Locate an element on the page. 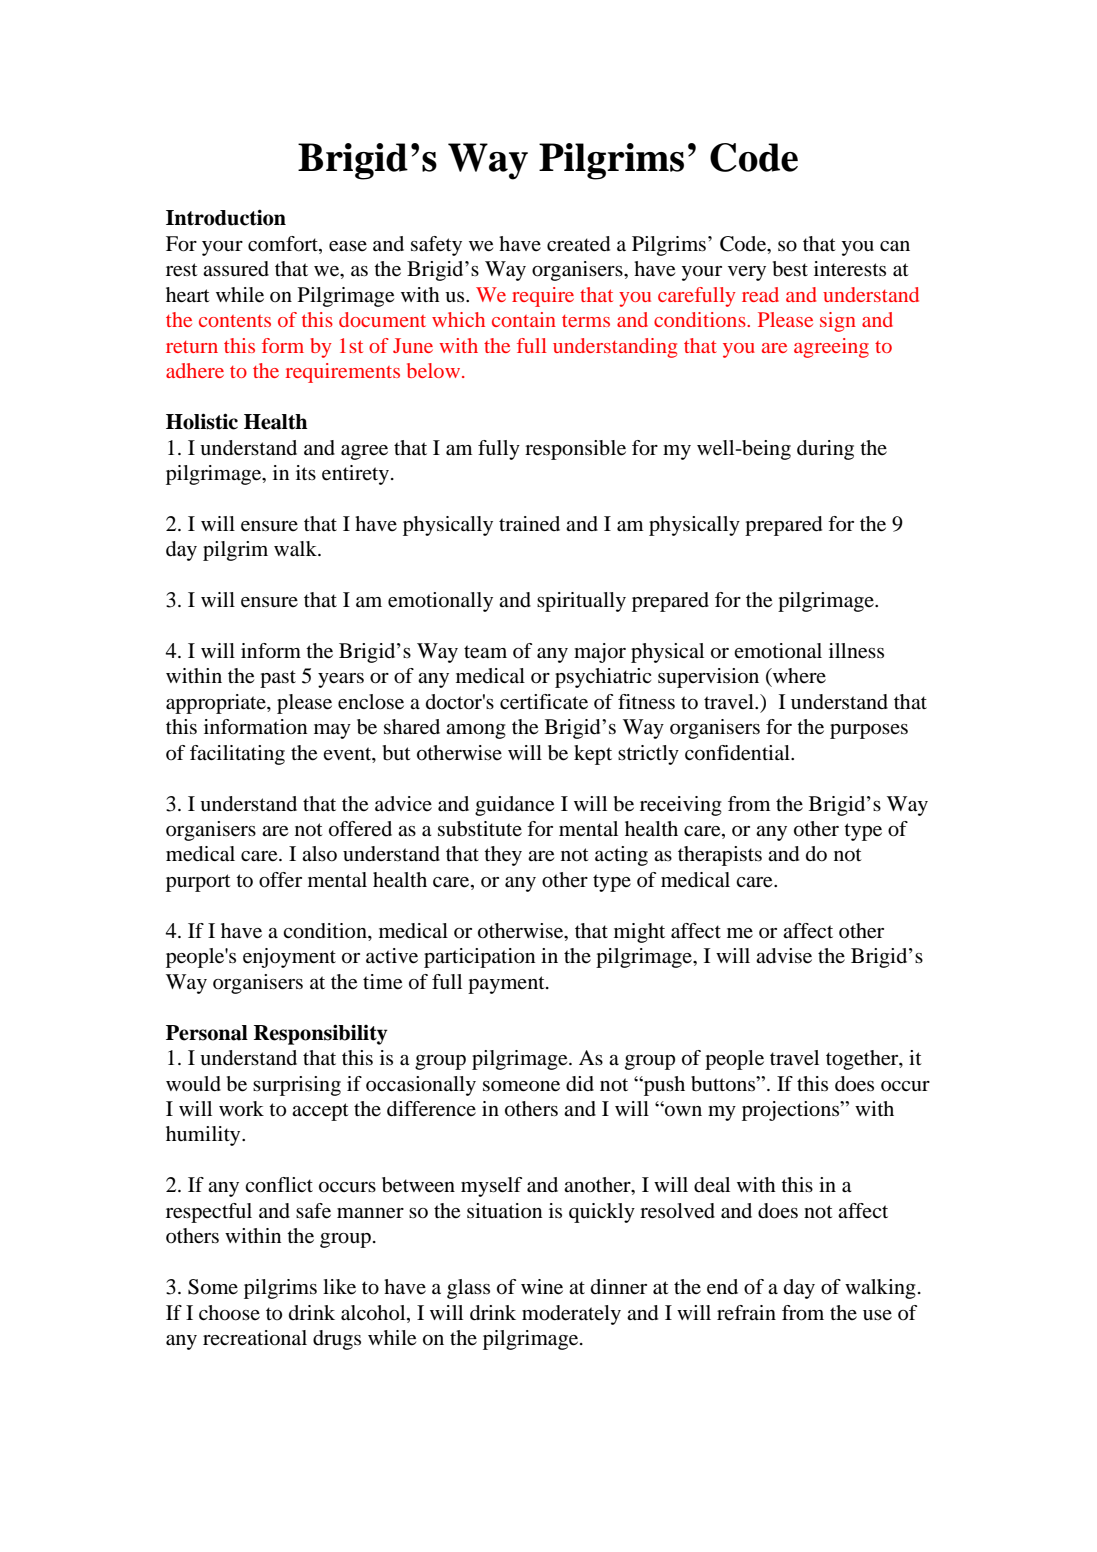 Image resolution: width=1097 pixels, height=1552 pixels. best is located at coordinates (790, 269).
